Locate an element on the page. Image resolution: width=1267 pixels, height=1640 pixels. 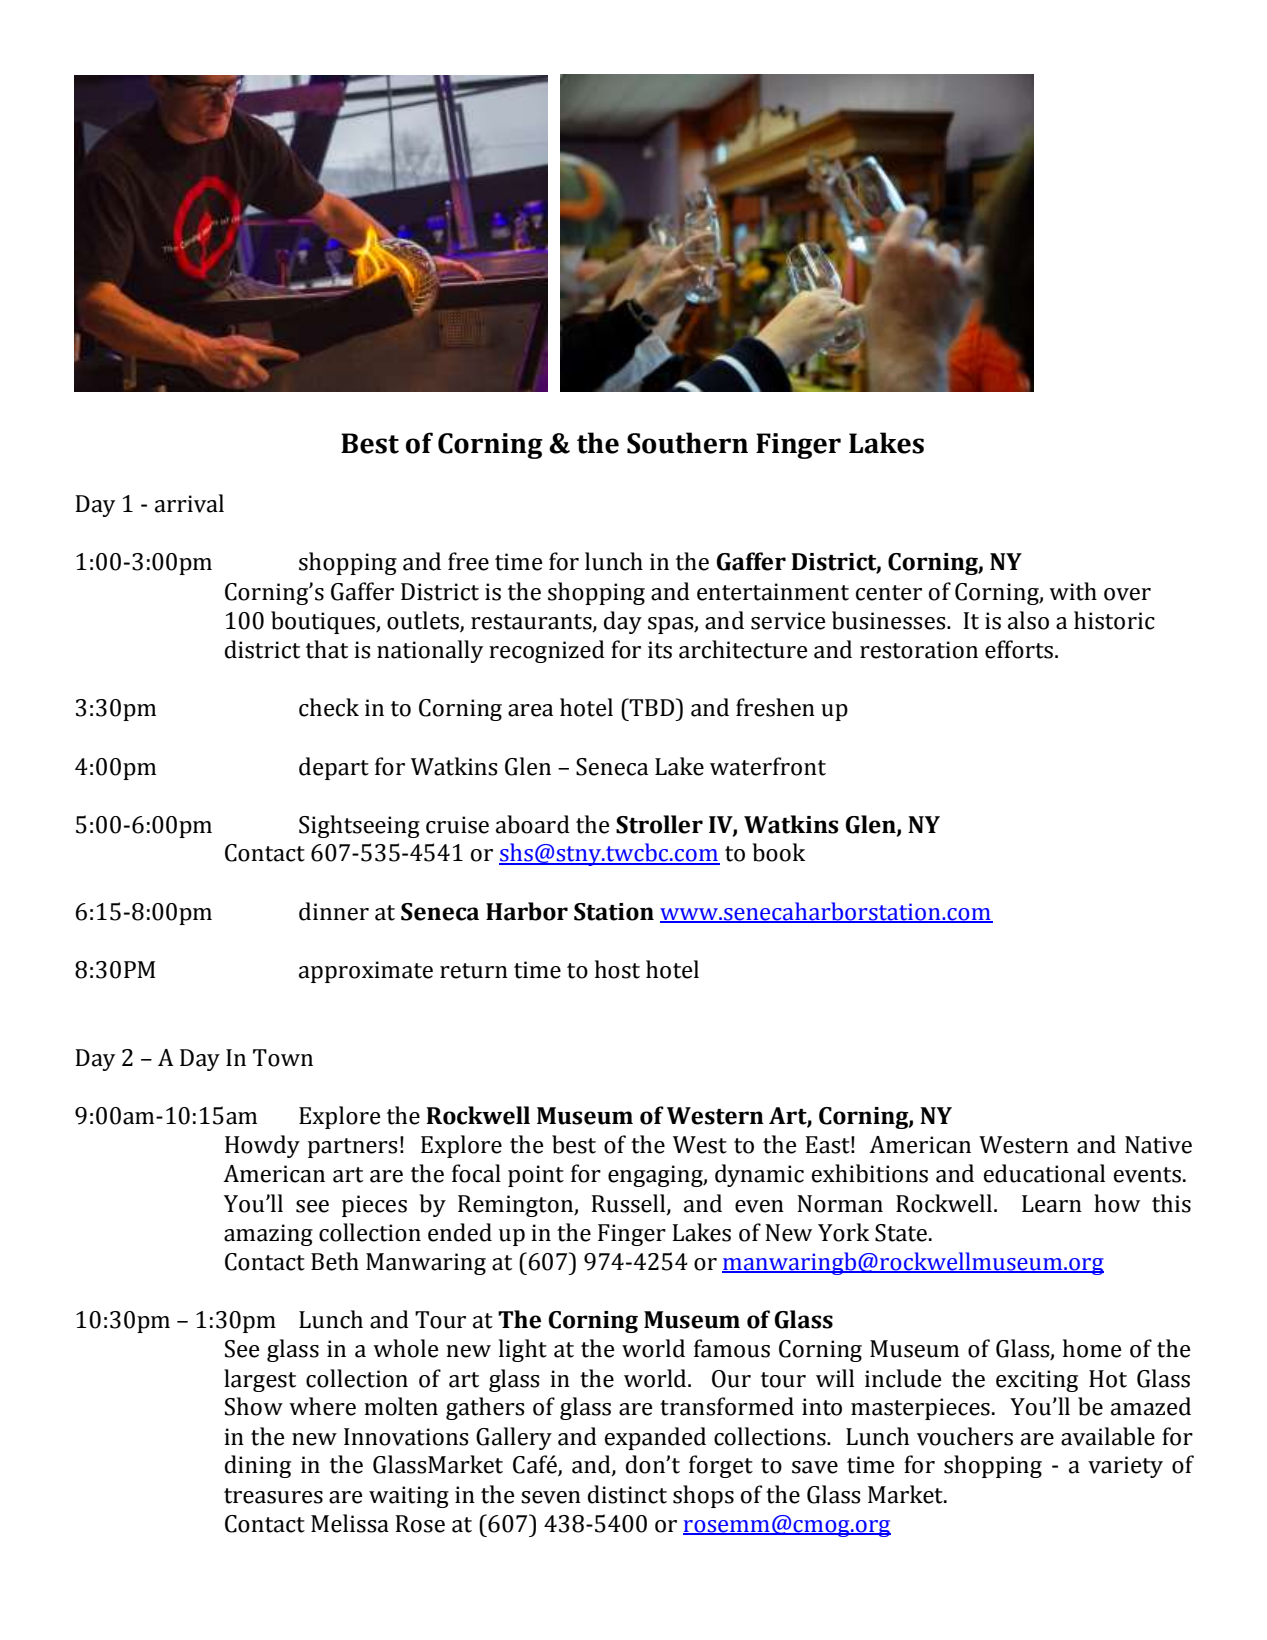
approximate is located at coordinates (366, 972).
